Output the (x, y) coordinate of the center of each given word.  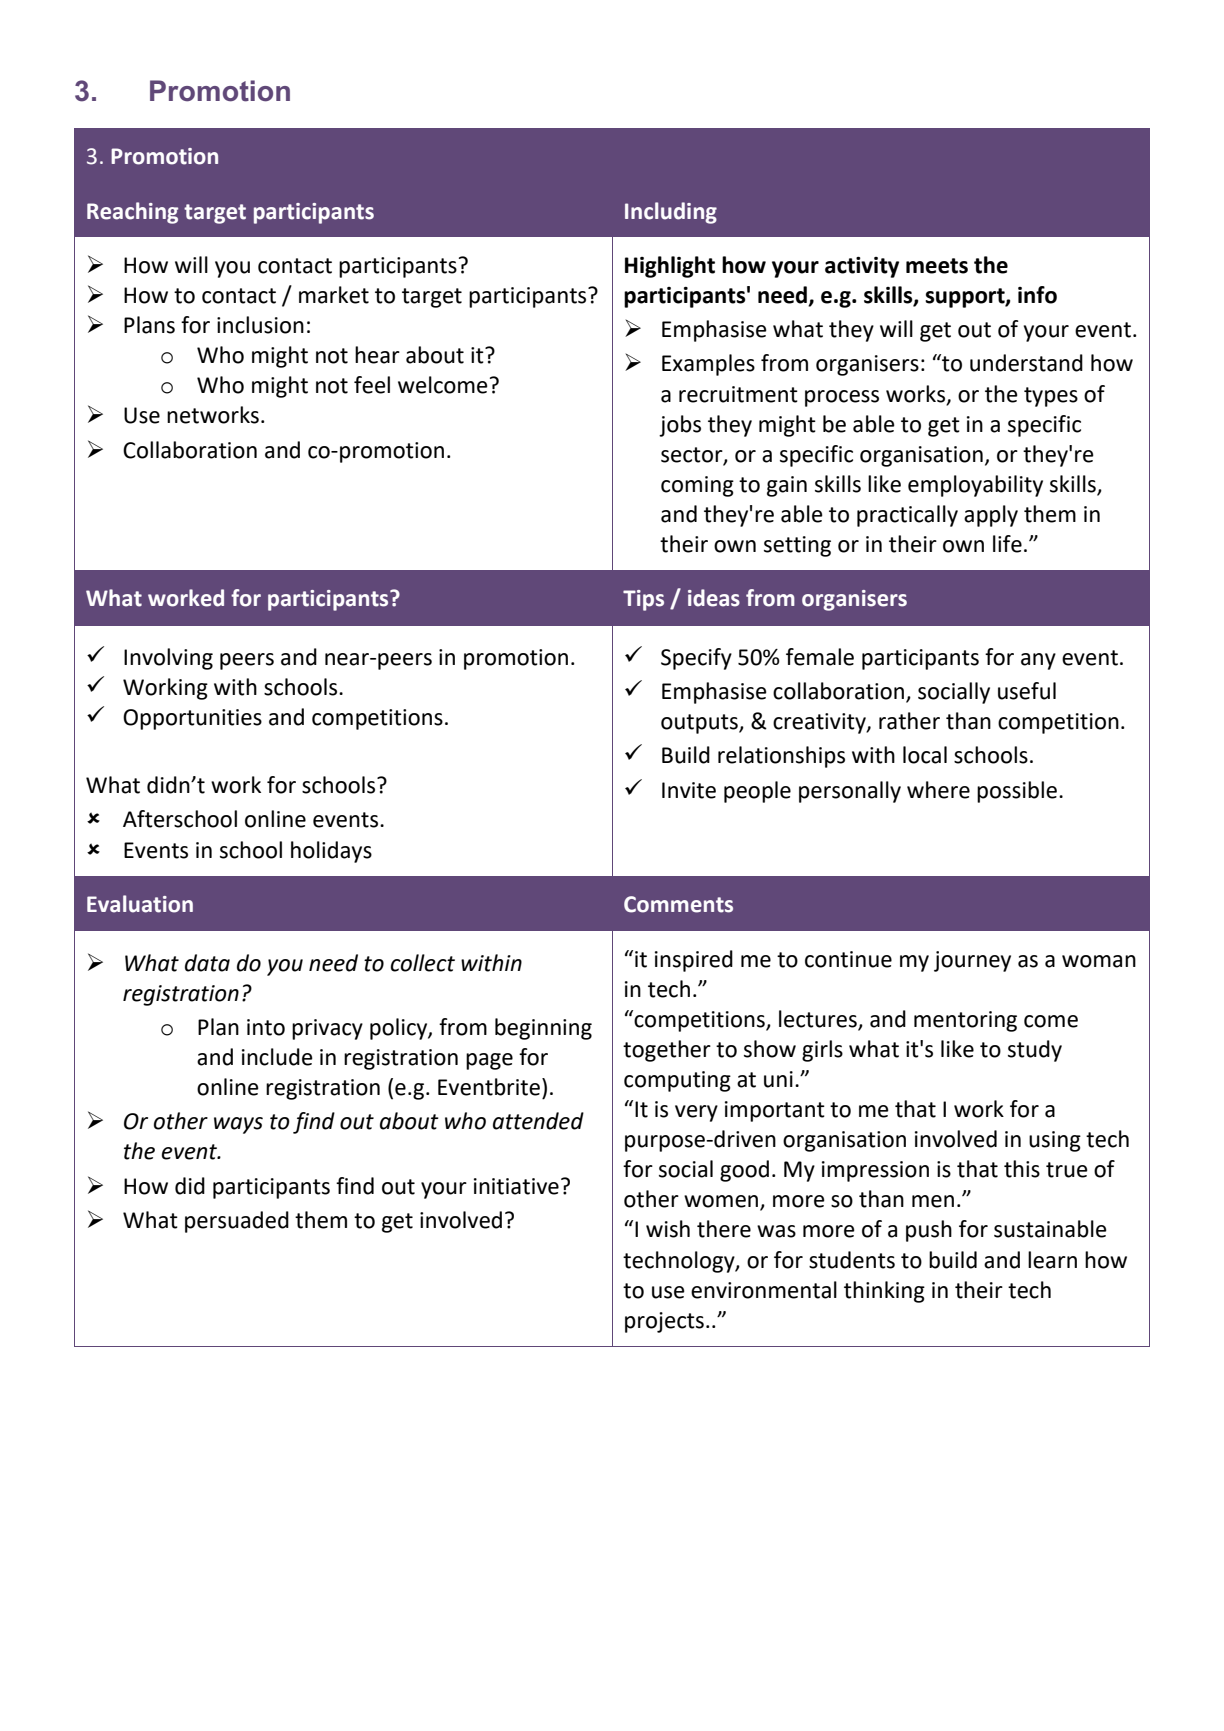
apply (991, 516)
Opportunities (192, 719)
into (266, 1027)
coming (697, 486)
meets (937, 266)
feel (372, 385)
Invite (689, 790)
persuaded (237, 1222)
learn (1052, 1260)
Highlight (670, 267)
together (667, 1051)
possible (1017, 792)
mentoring (965, 1021)
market (334, 295)
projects (664, 1322)
